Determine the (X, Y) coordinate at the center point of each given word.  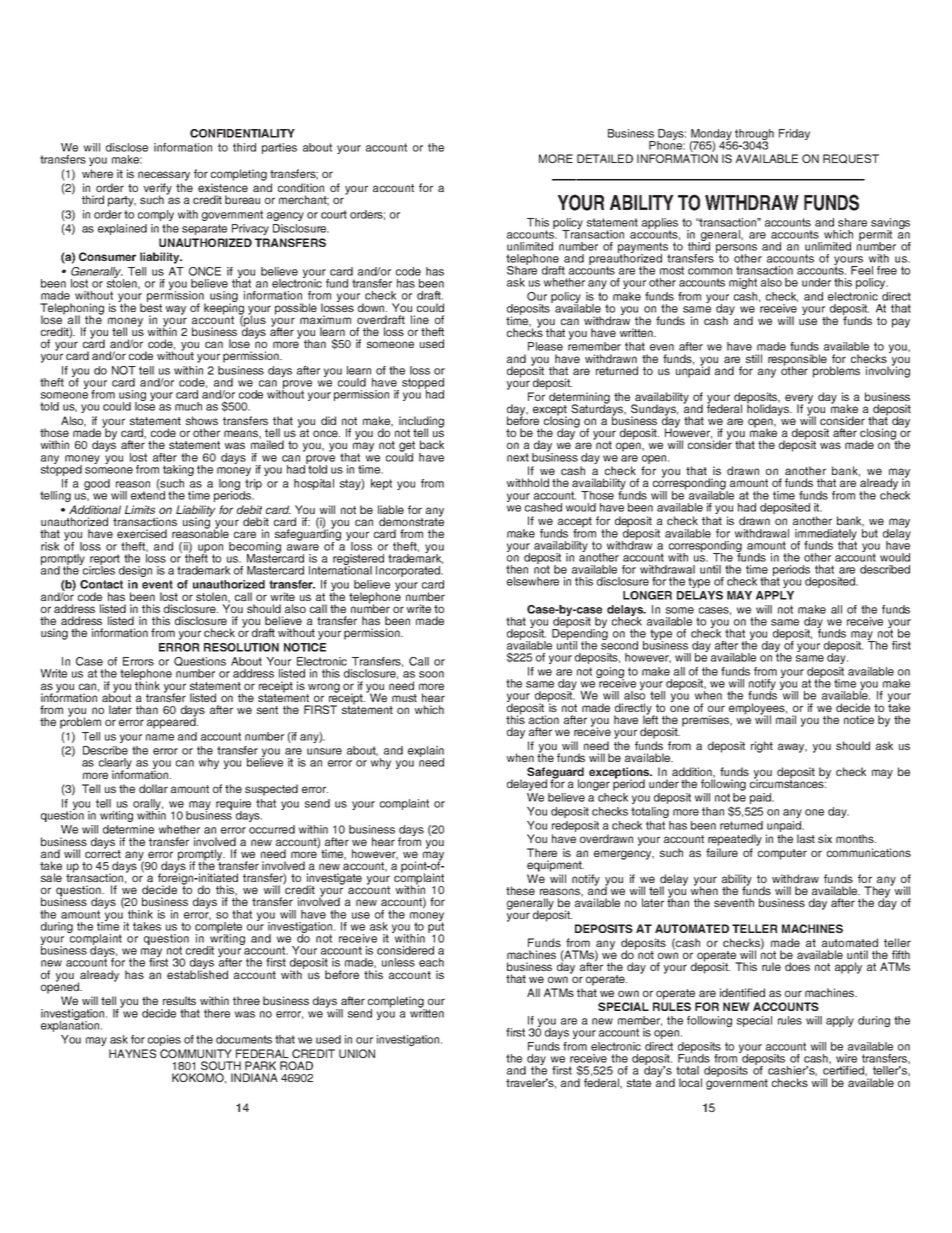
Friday (794, 134)
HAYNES (132, 1053)
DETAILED (605, 158)
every (799, 400)
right (762, 747)
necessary (164, 176)
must (404, 698)
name (160, 737)
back (432, 444)
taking (178, 470)
